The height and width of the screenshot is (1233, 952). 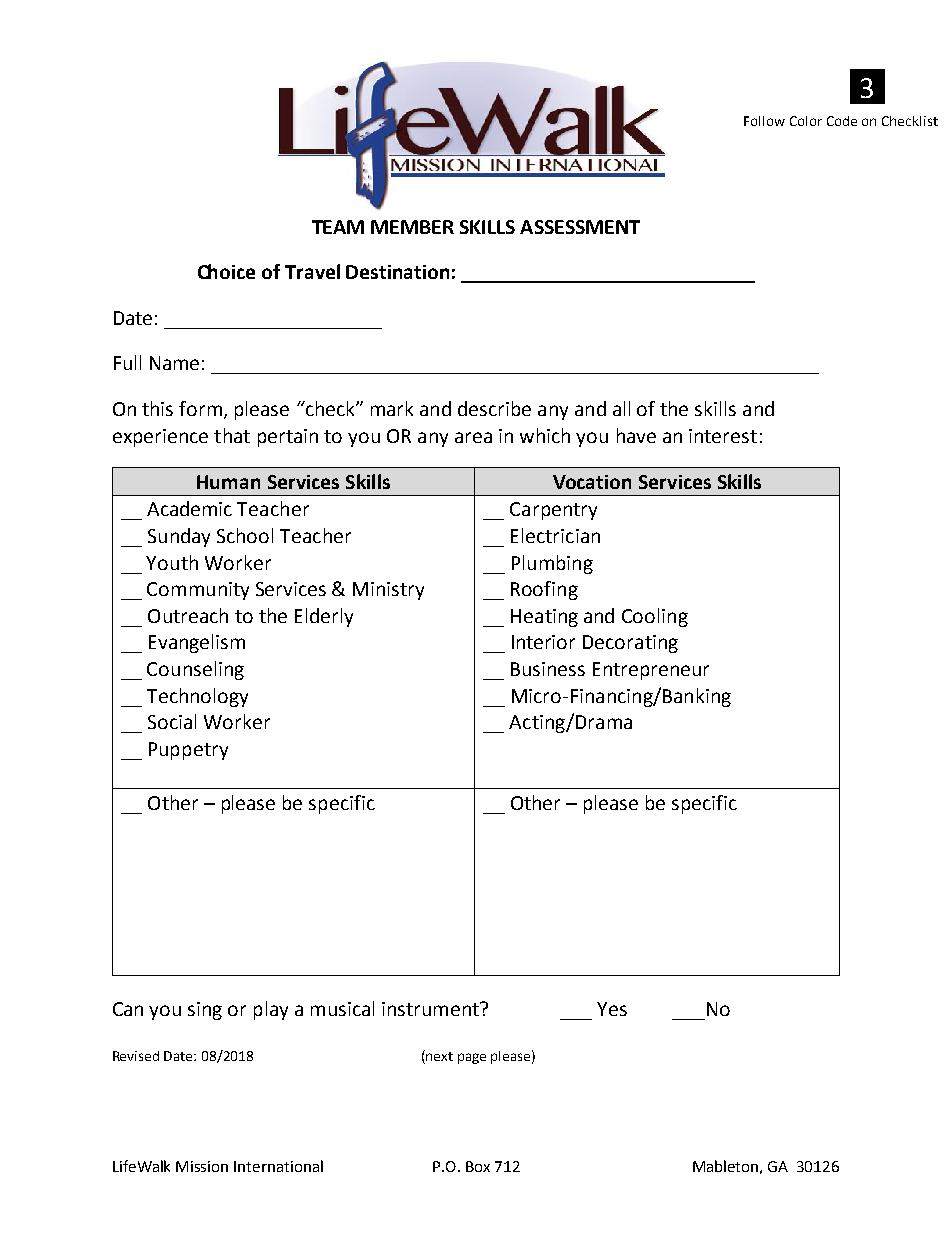 What do you see at coordinates (338, 227) in the screenshot?
I see `TEAM` at bounding box center [338, 227].
